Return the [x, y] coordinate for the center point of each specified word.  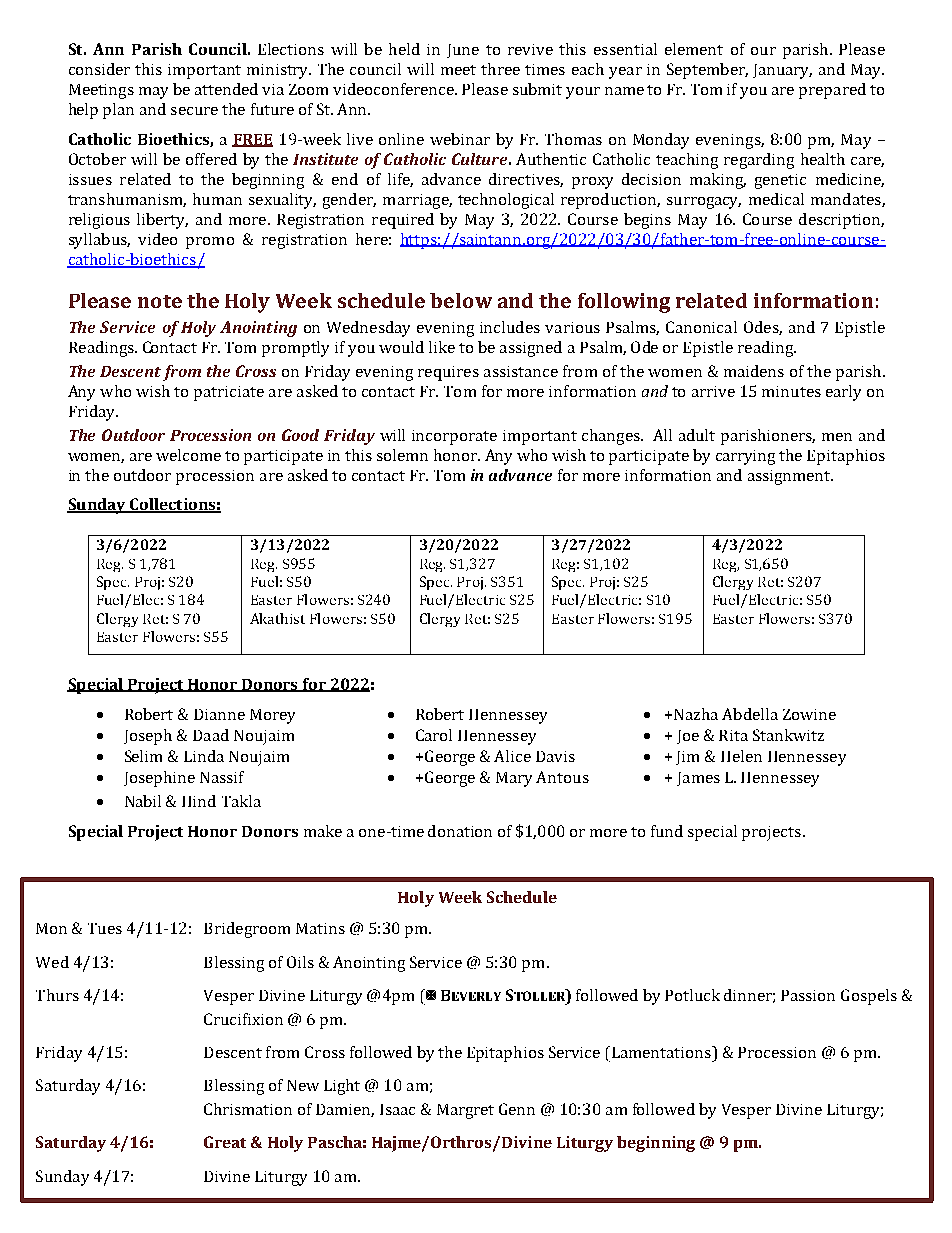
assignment [790, 477]
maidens [754, 371]
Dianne [219, 714]
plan [118, 111]
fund [667, 831]
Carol [434, 735]
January [782, 71]
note [160, 301]
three [500, 69]
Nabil [143, 801]
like [442, 347]
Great [225, 1142]
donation [460, 831]
